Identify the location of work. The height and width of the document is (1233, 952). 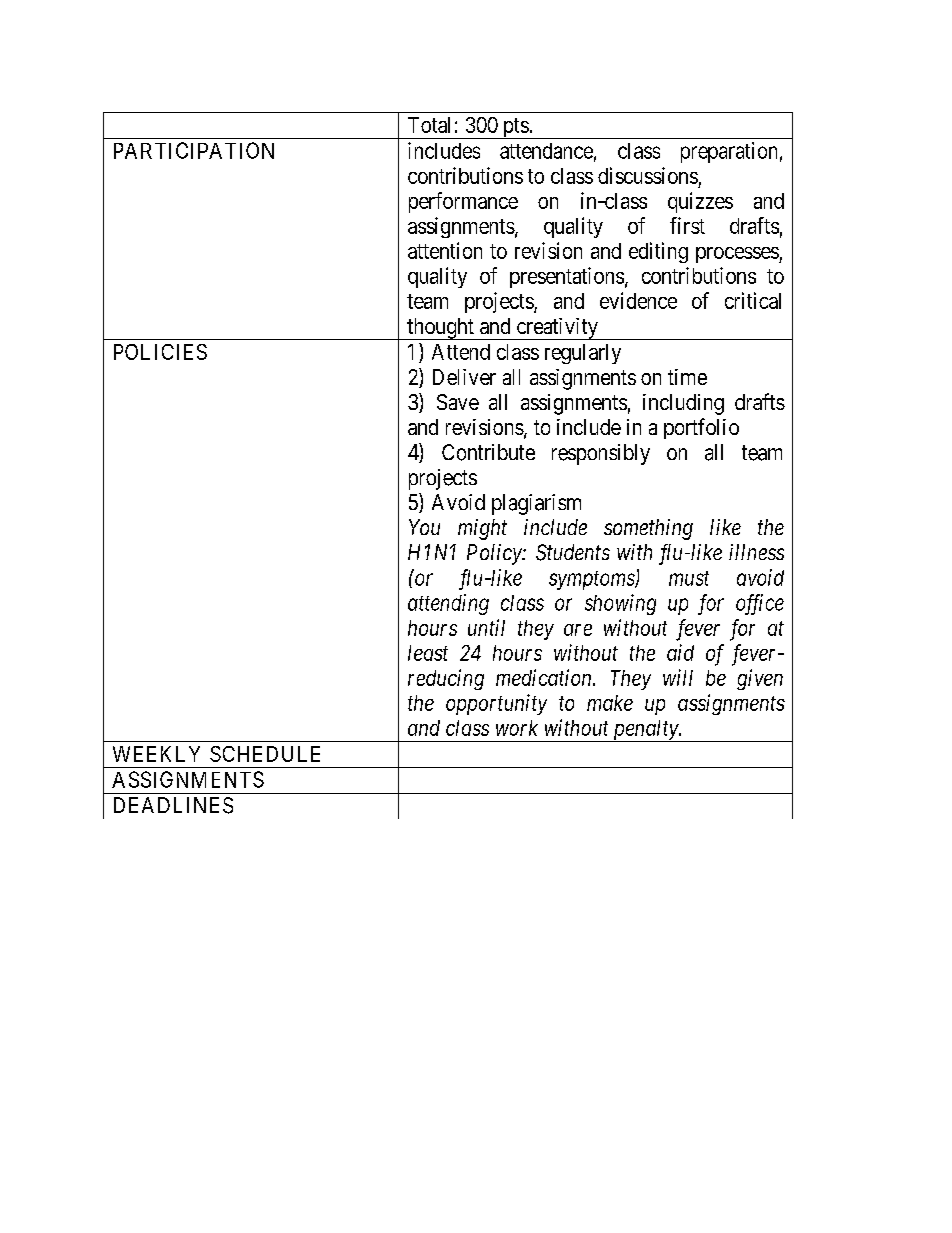
(517, 728).
